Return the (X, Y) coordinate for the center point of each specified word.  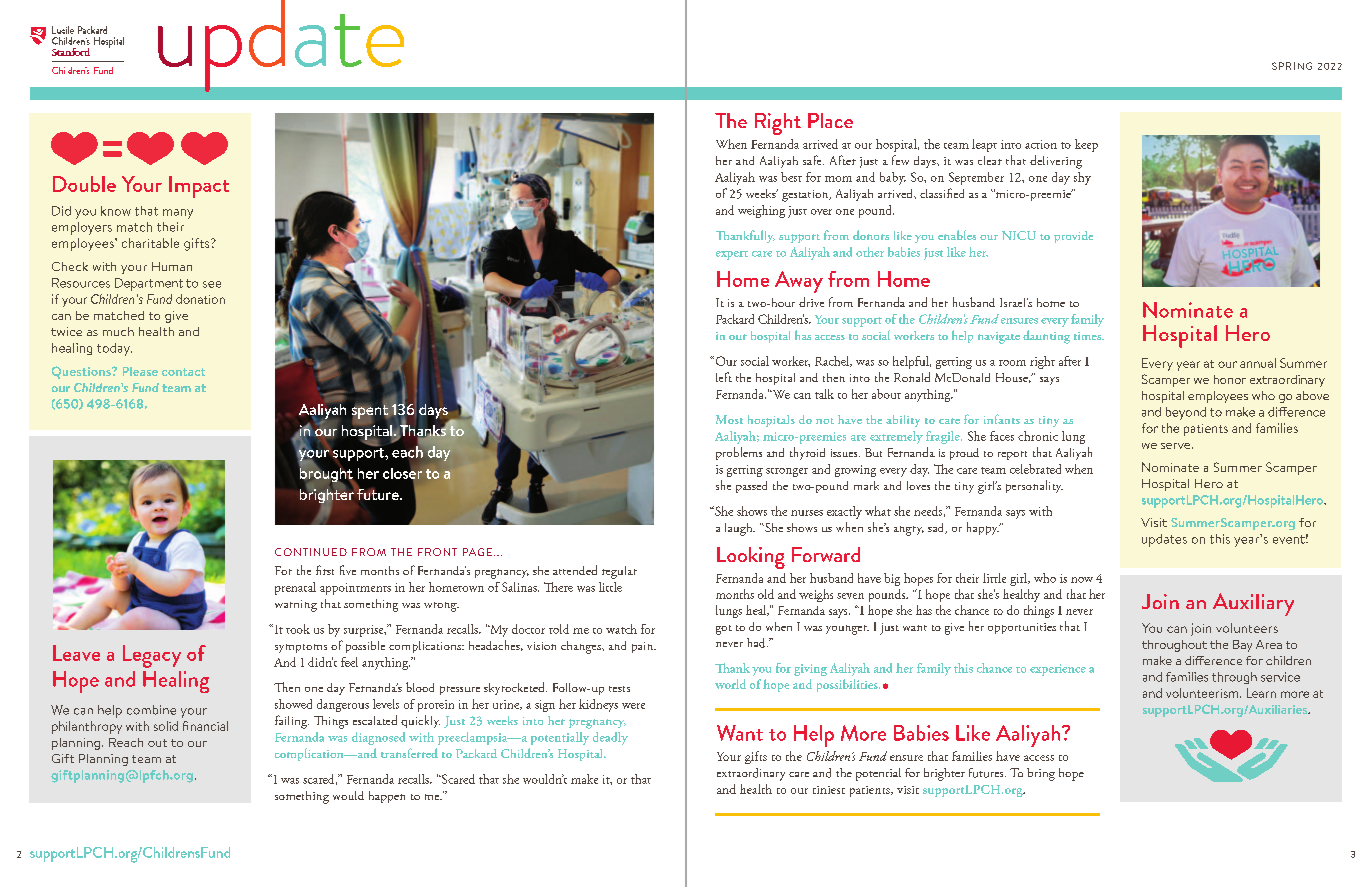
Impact (199, 187)
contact (183, 372)
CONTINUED (311, 552)
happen (387, 797)
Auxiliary (1253, 604)
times (1088, 336)
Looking (751, 558)
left (724, 377)
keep (1086, 145)
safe (813, 160)
